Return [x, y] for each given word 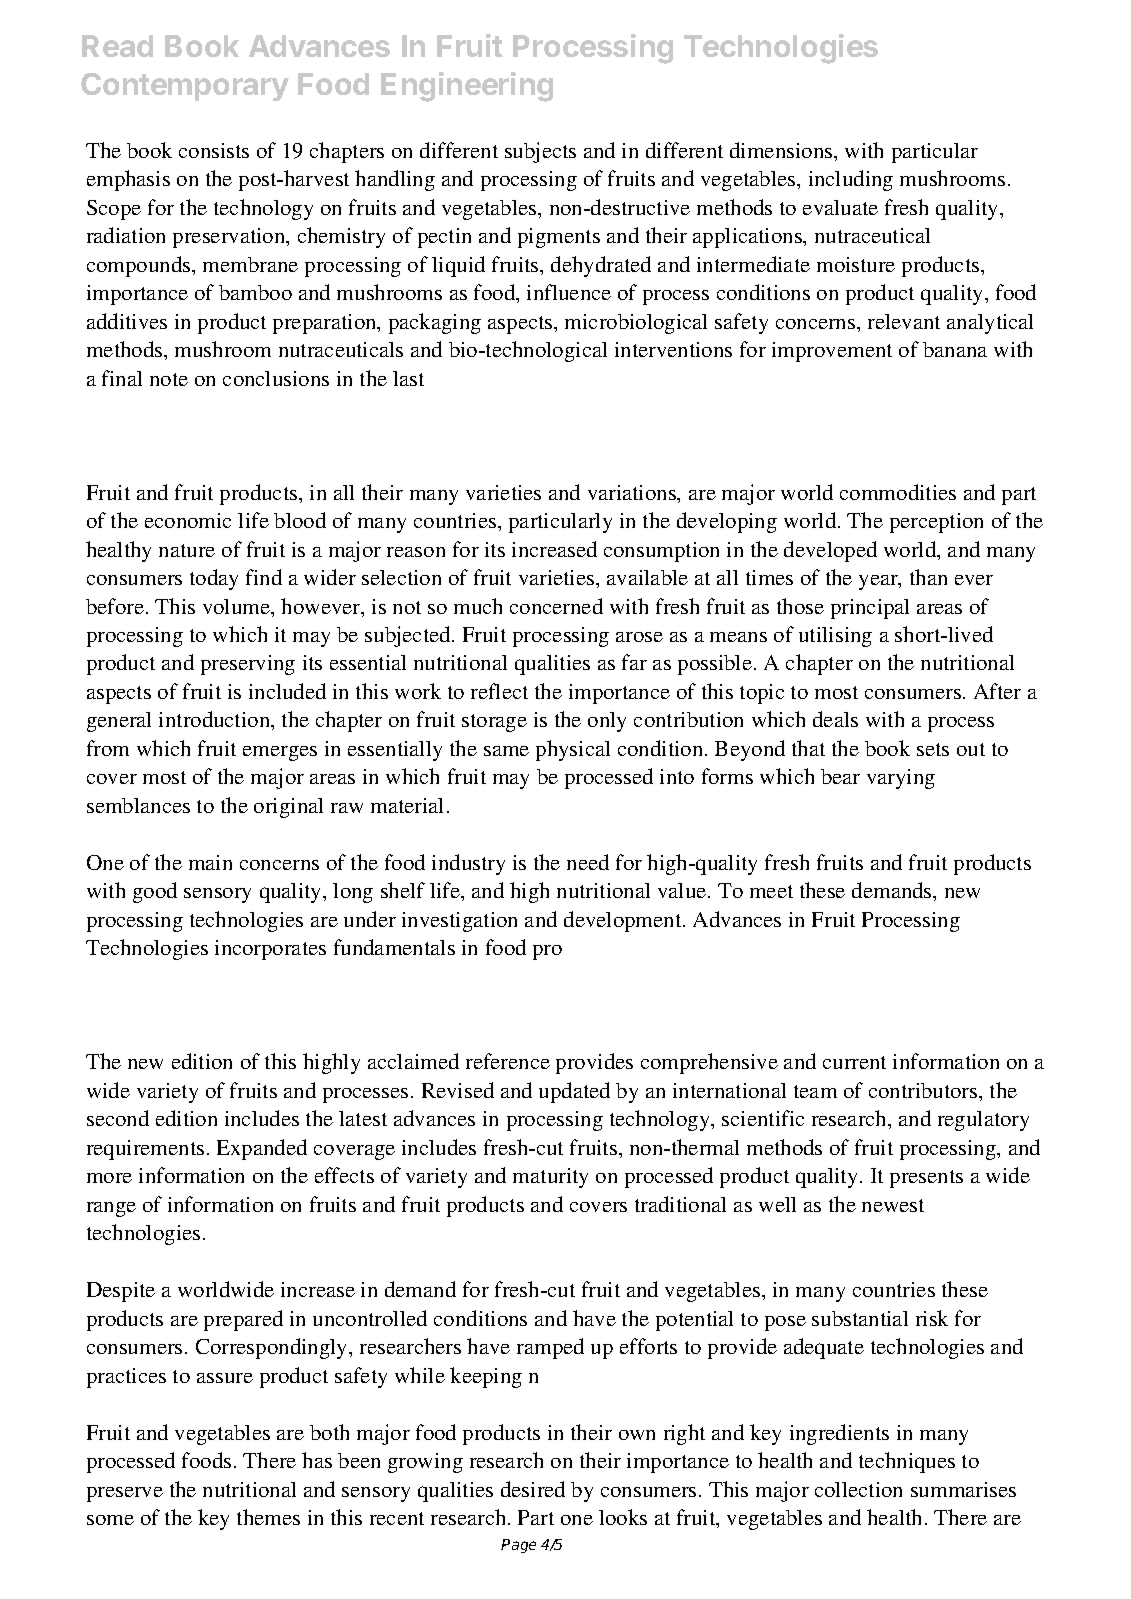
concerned [556, 606]
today [214, 579]
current [854, 1062]
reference [508, 1061]
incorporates [270, 950]
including [851, 180]
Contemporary [185, 87]
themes [268, 1517]
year [879, 582]
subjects [540, 152]
